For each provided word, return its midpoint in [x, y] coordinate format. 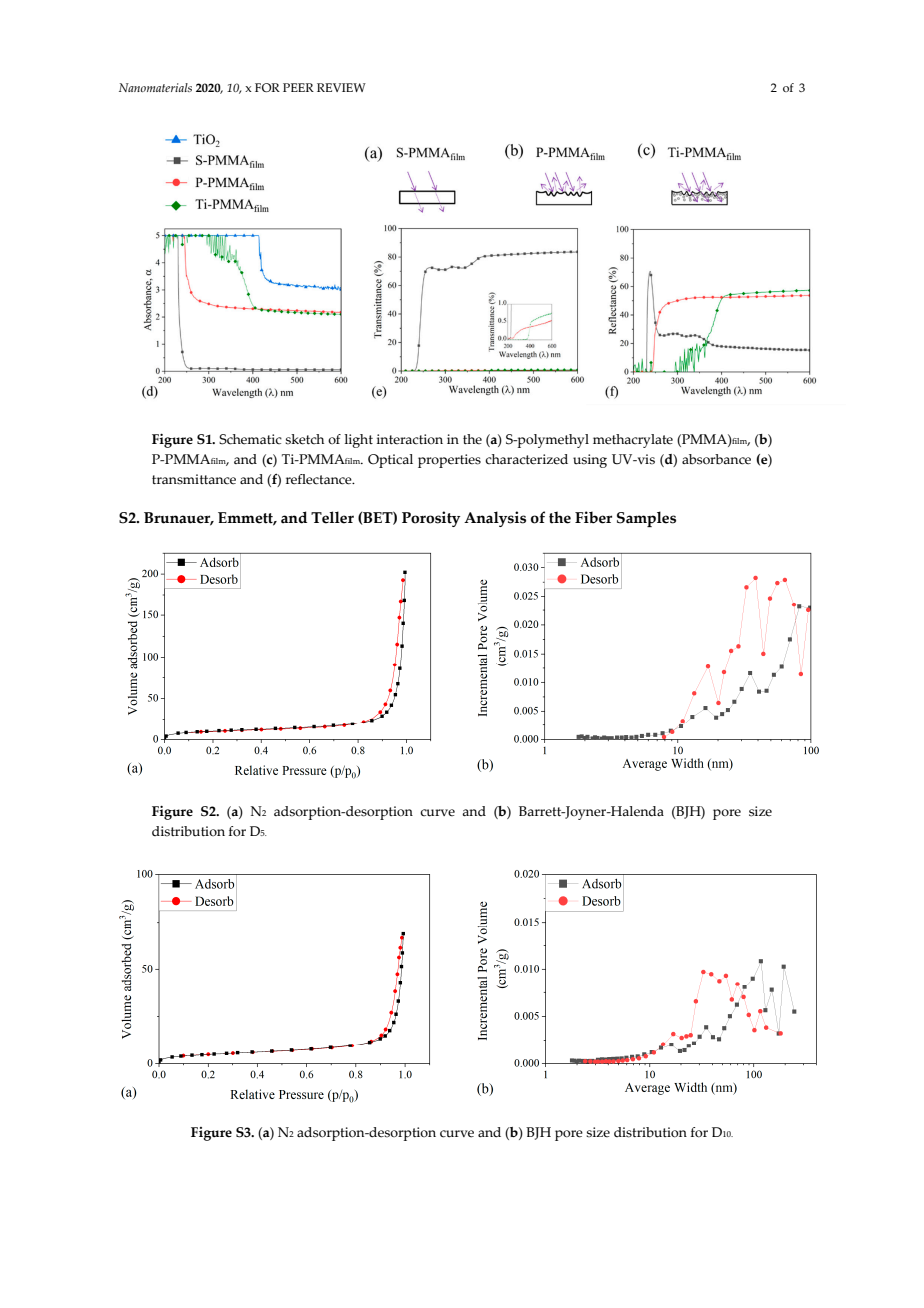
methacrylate [633, 441]
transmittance [194, 479]
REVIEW [341, 87]
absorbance [716, 459]
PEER [298, 87]
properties [449, 461]
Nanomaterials [155, 87]
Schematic [250, 439]
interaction [410, 439]
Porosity [431, 519]
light [358, 441]
